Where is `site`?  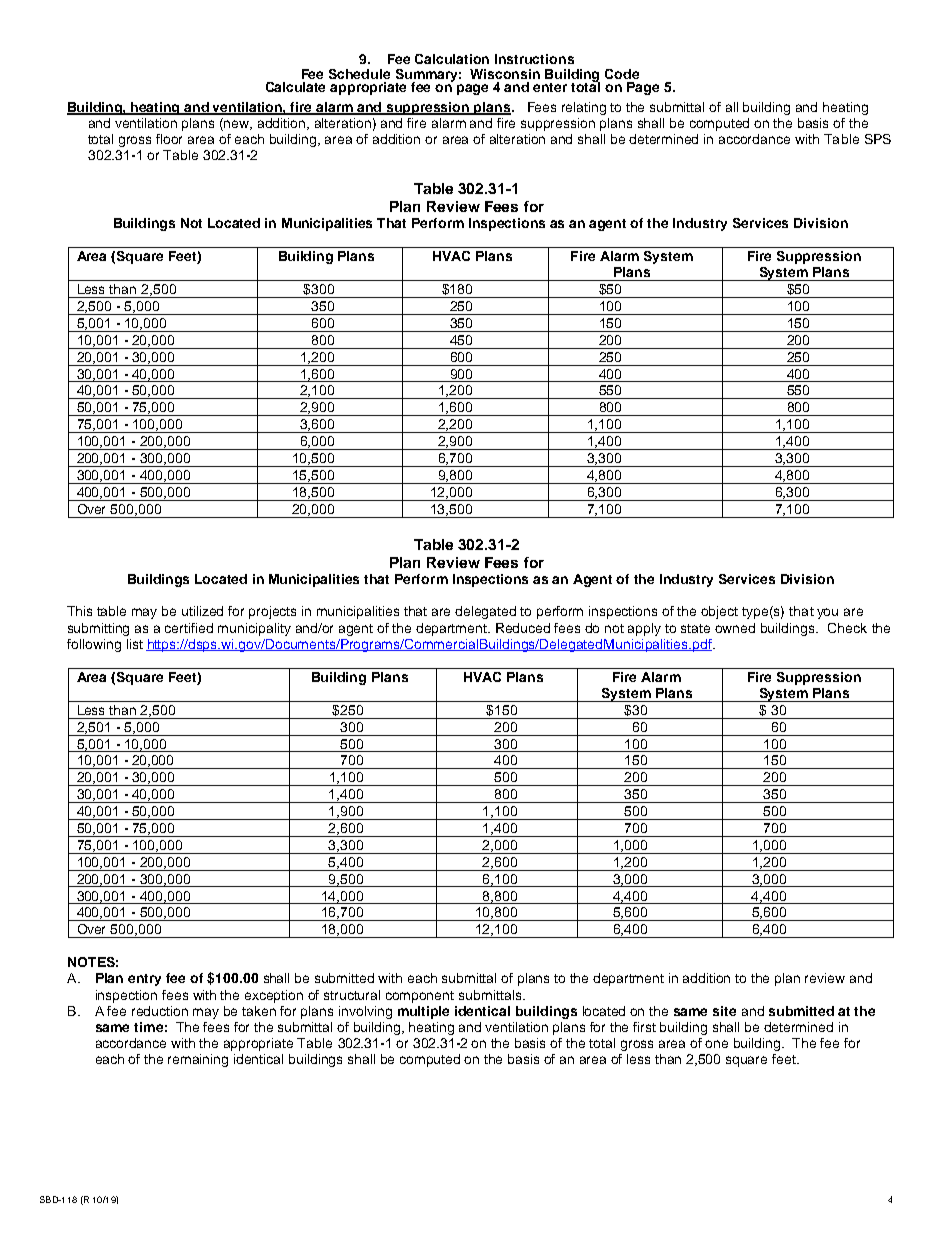 site is located at coordinates (724, 1011).
